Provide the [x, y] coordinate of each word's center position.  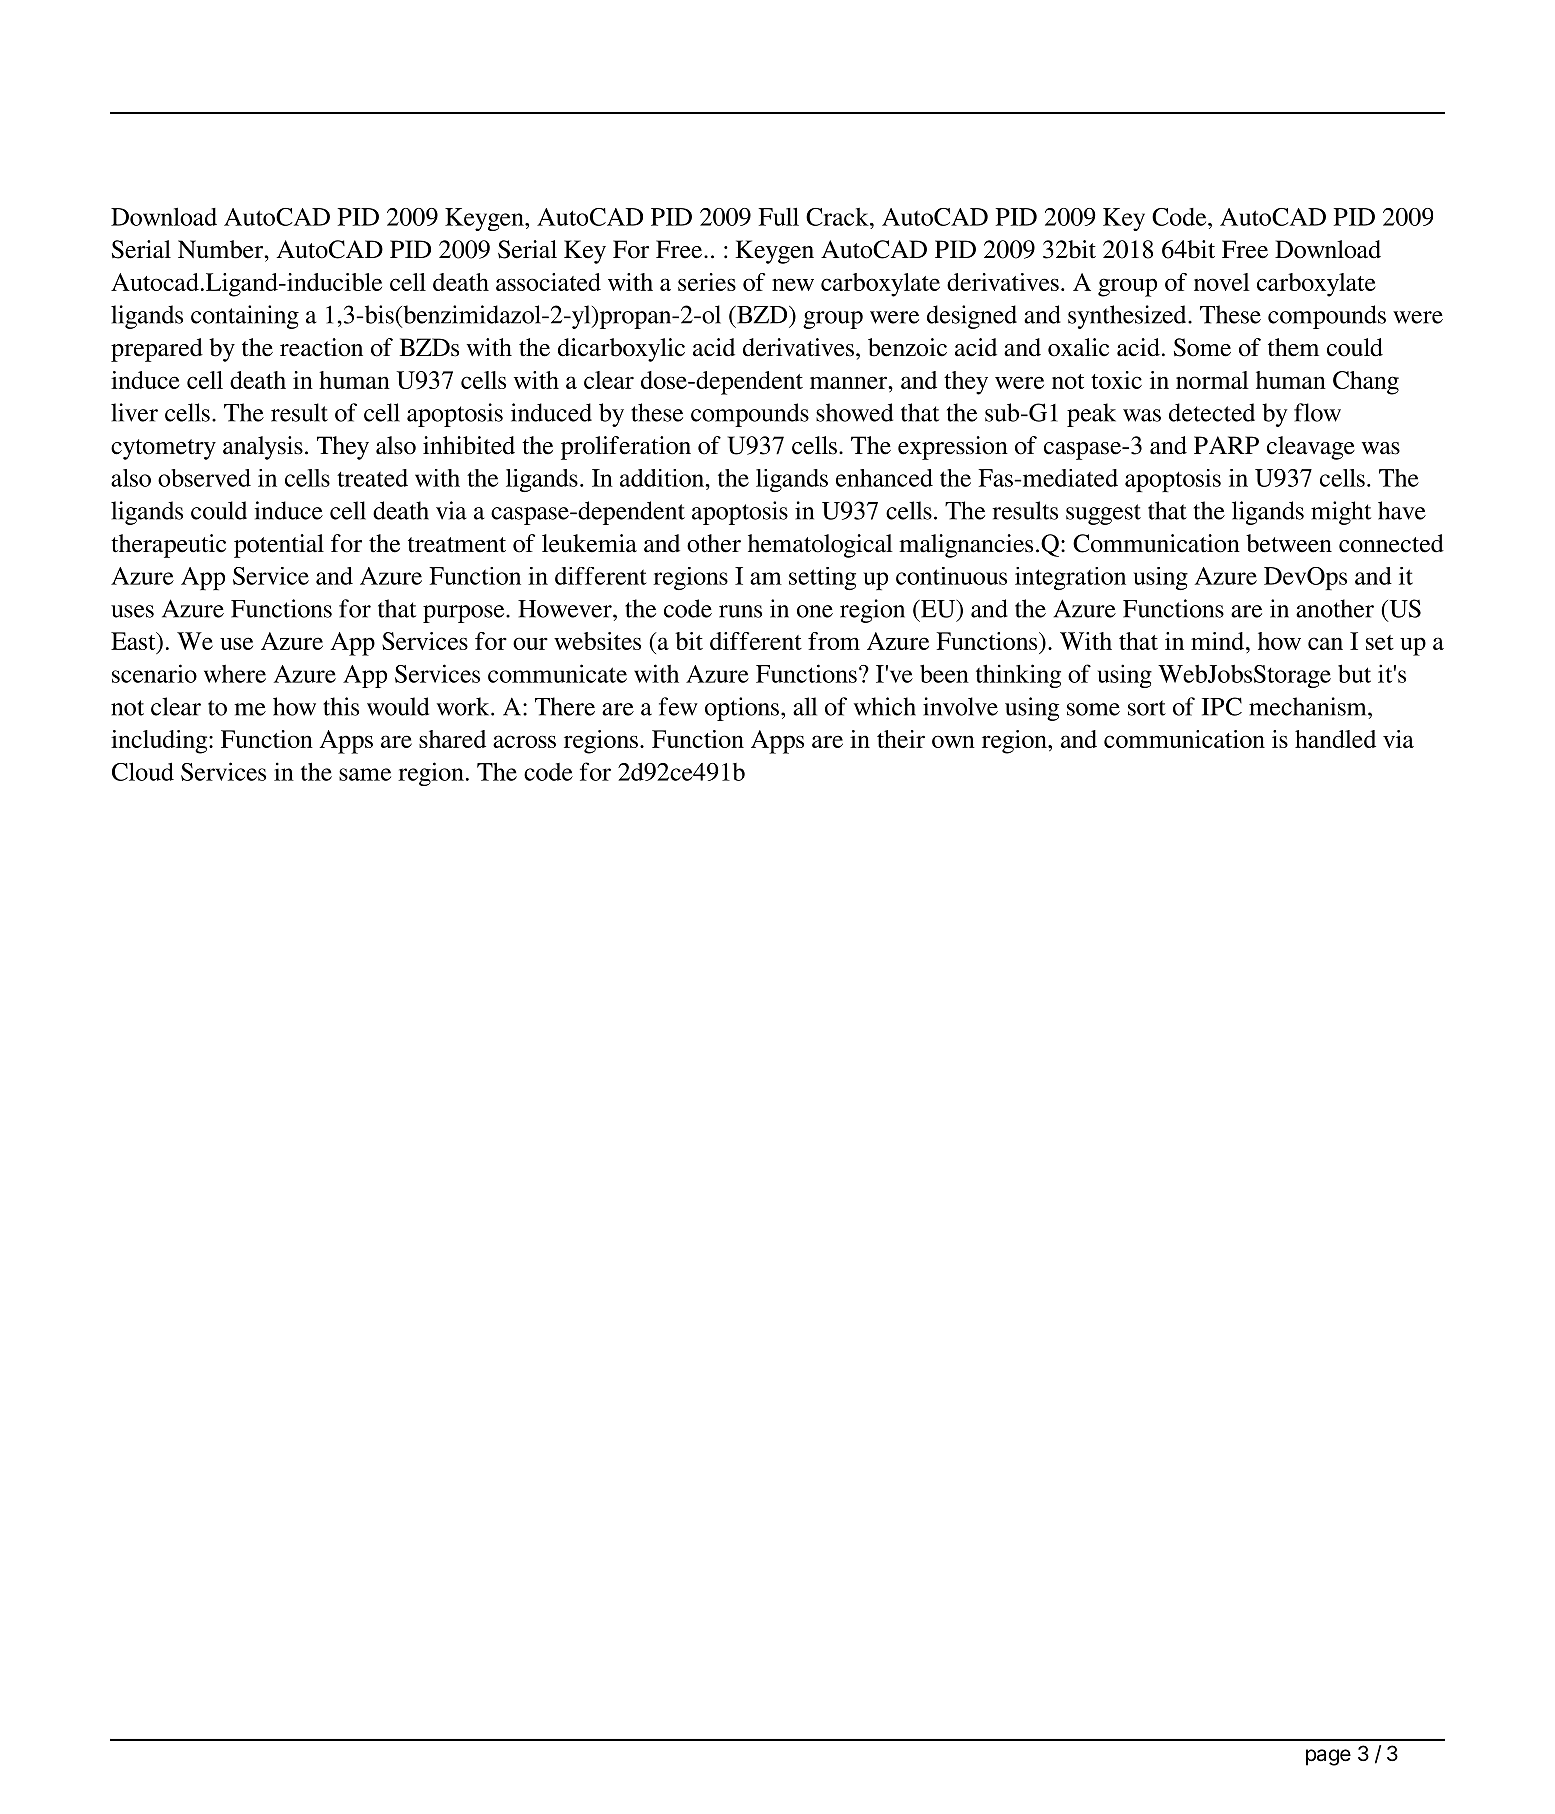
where [235, 674]
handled [1335, 739]
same [365, 774]
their [901, 739]
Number [221, 249]
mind [1219, 641]
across [524, 741]
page [1328, 1757]
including [160, 742]
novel [1222, 282]
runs [740, 611]
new [793, 284]
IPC [1222, 706]
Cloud [143, 771]
